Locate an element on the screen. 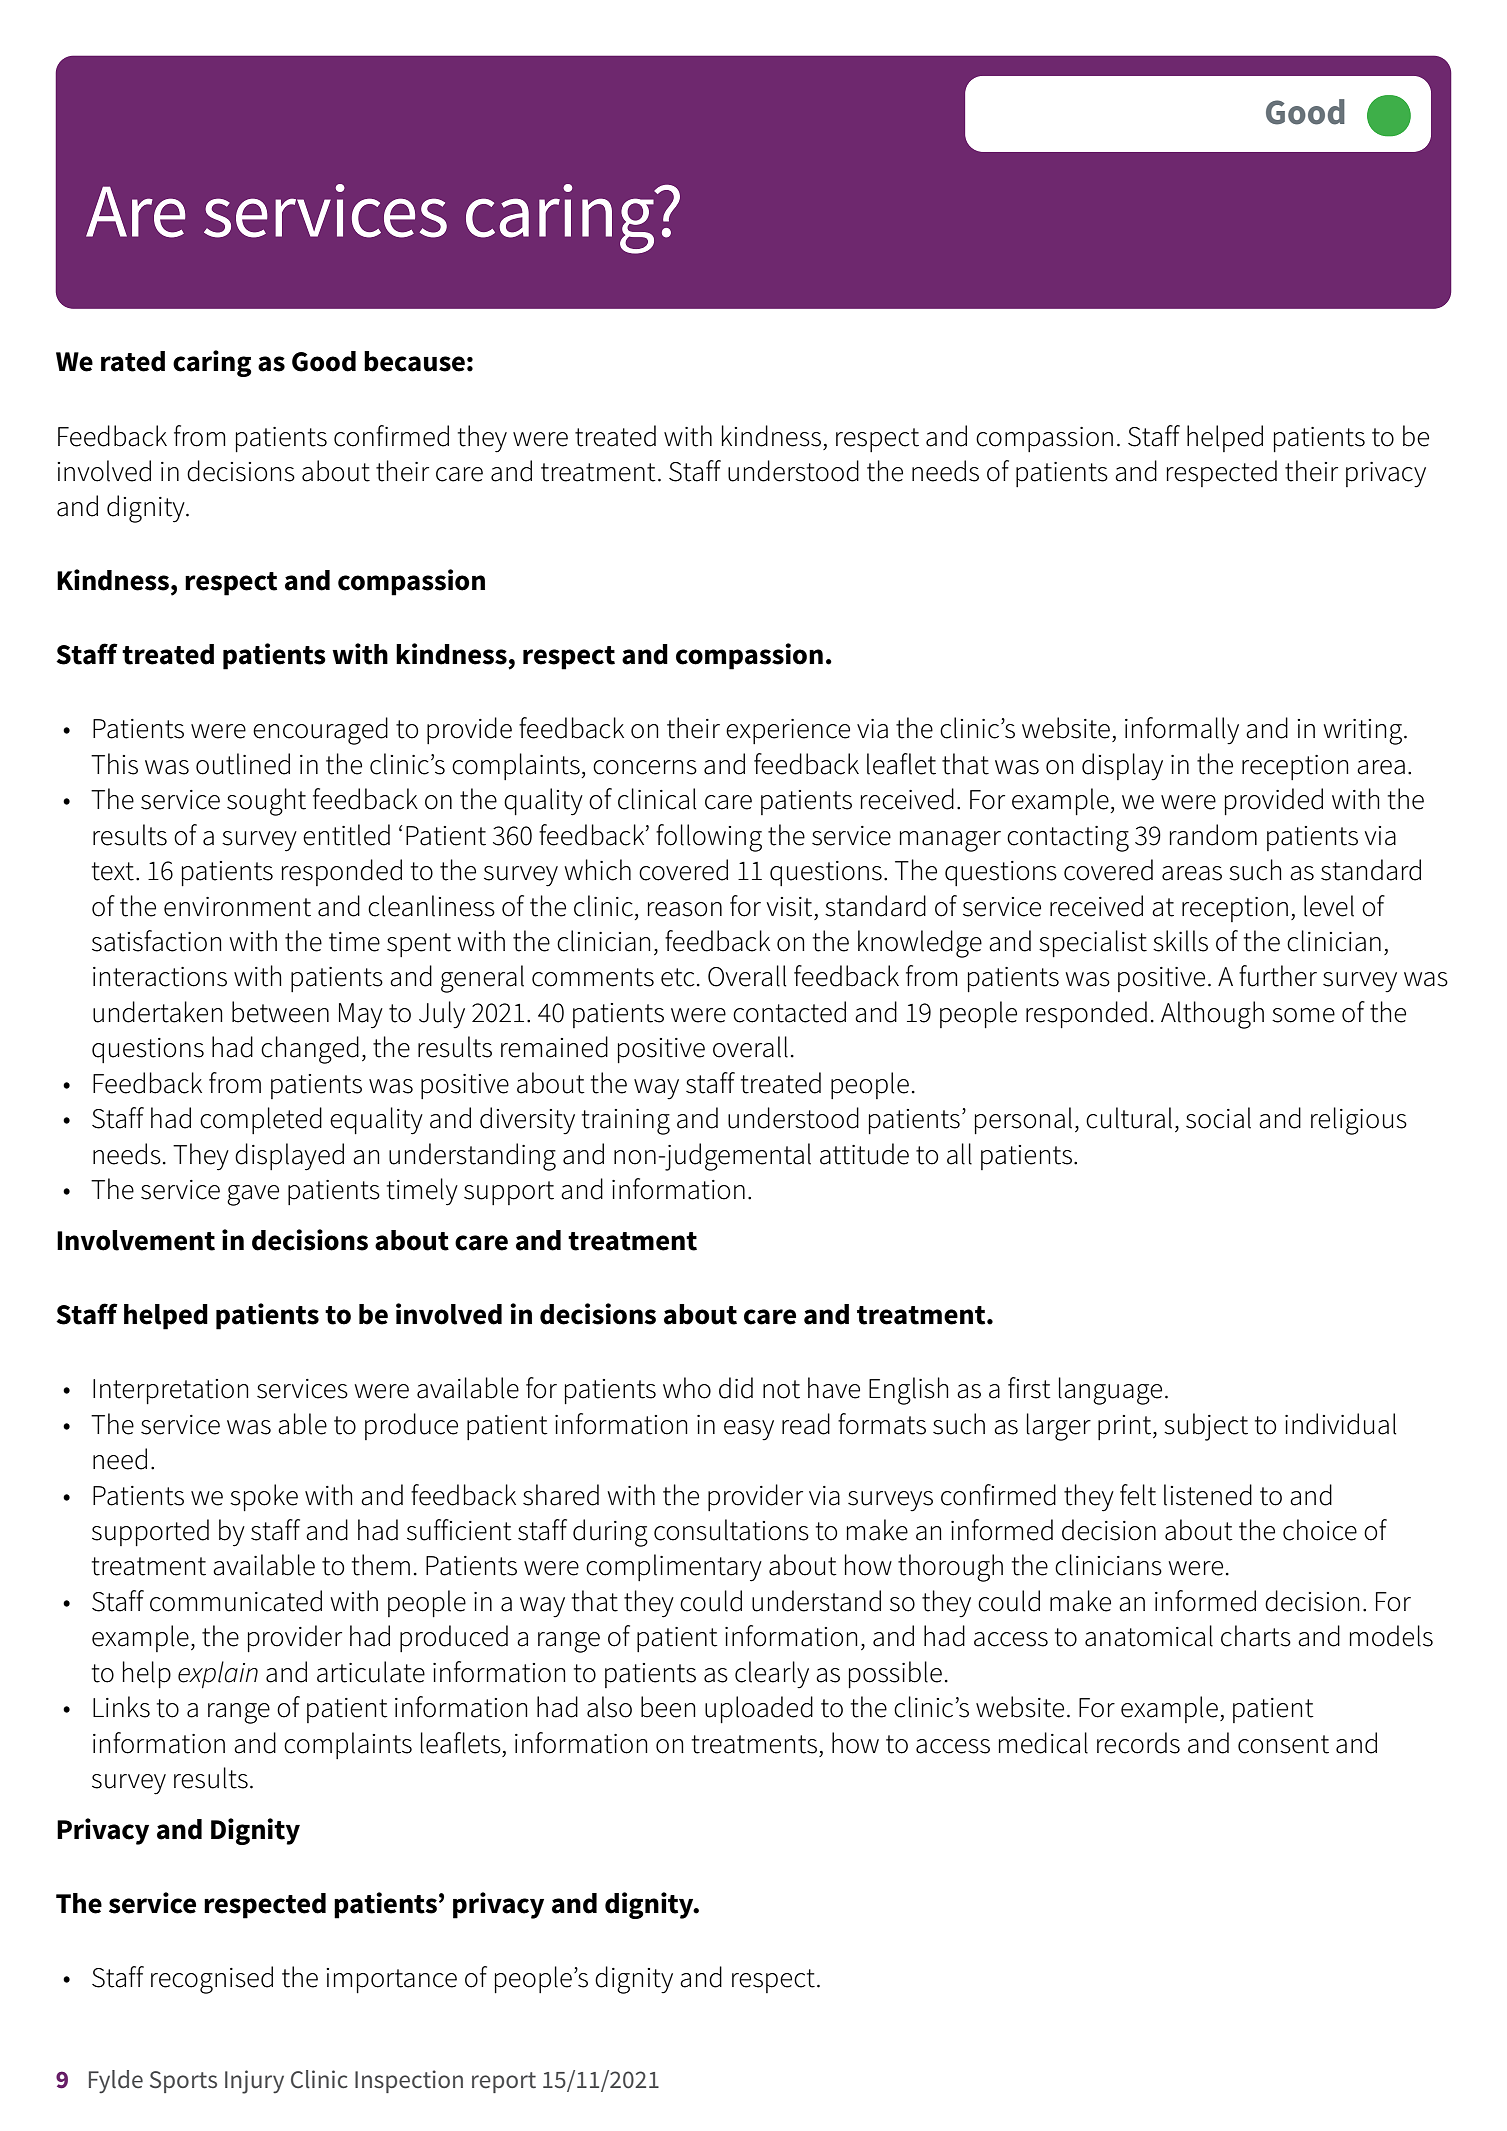  consent is located at coordinates (1283, 1744).
